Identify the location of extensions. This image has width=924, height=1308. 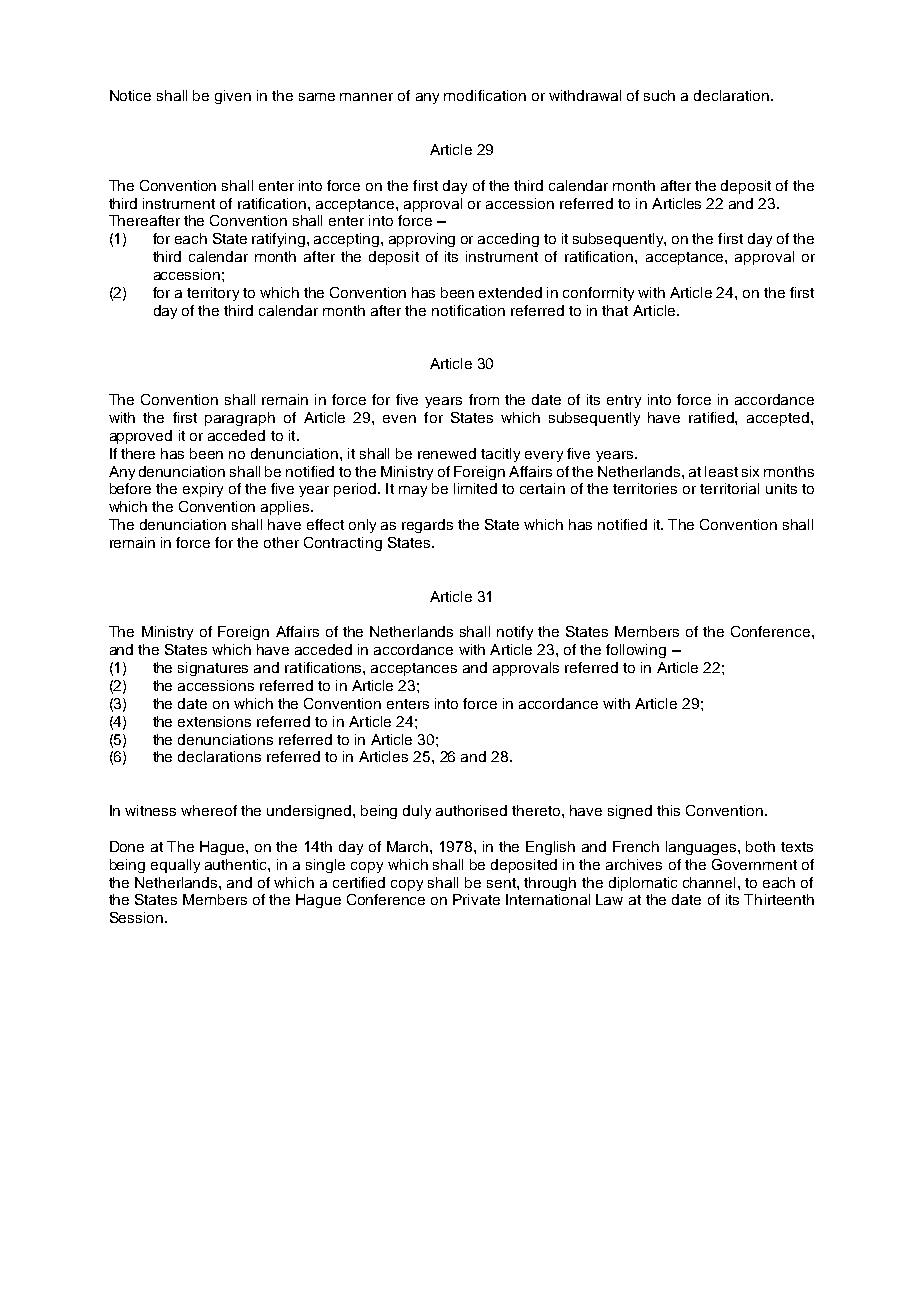
(214, 721).
